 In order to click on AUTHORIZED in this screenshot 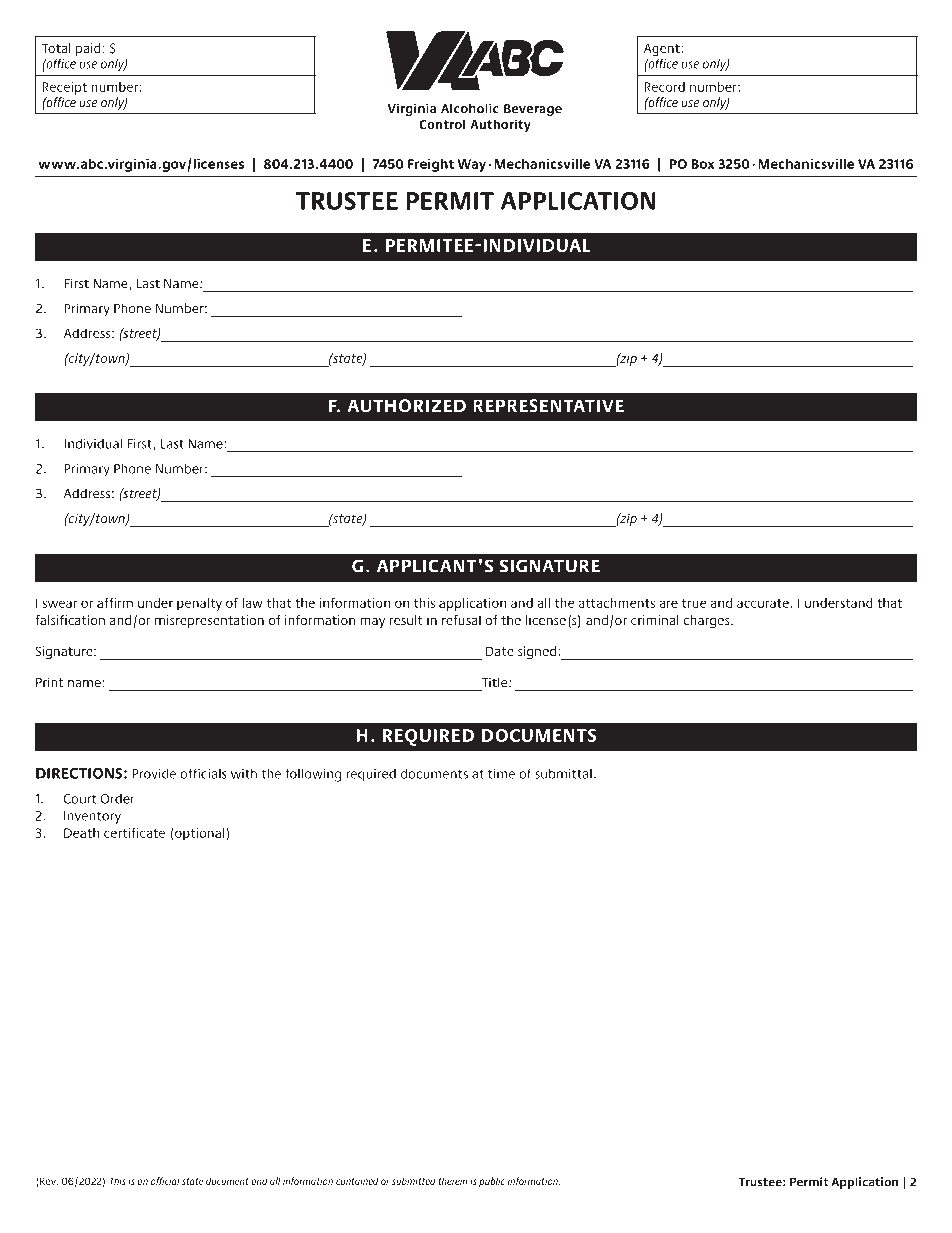, I will do `click(407, 406)`.
